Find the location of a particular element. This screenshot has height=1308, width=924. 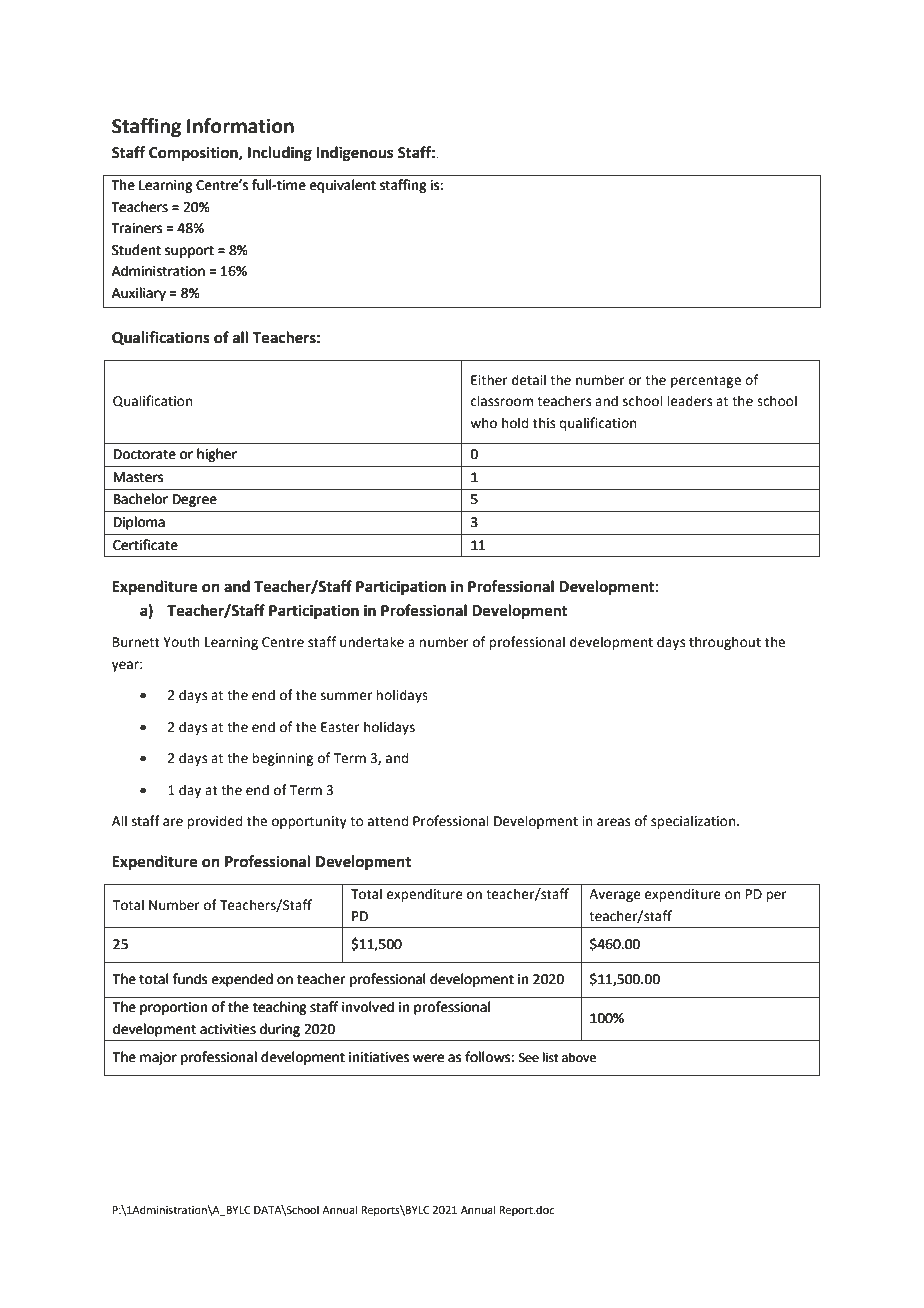

undertake is located at coordinates (372, 642).
